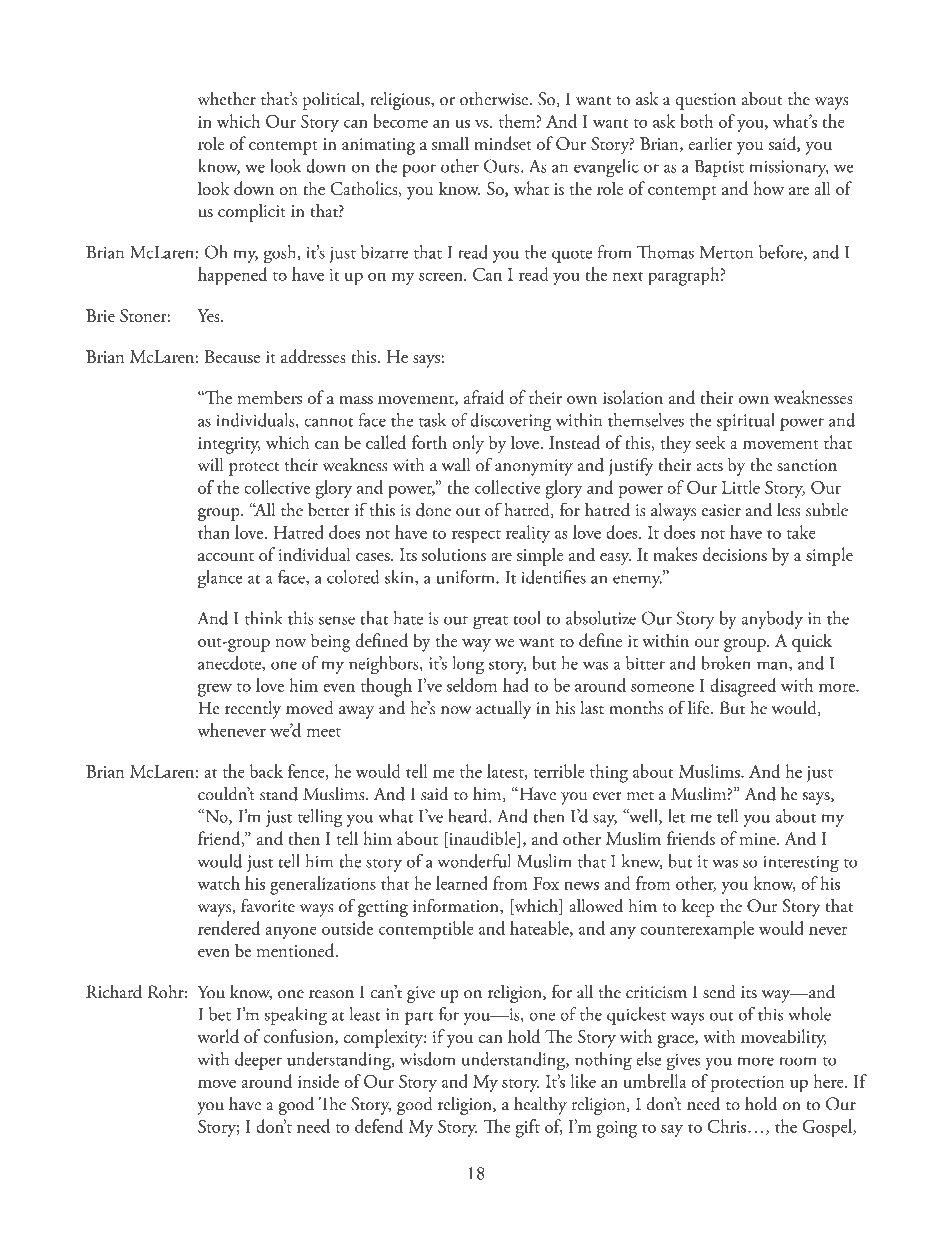  What do you see at coordinates (218, 883) in the screenshot?
I see `watch` at bounding box center [218, 883].
